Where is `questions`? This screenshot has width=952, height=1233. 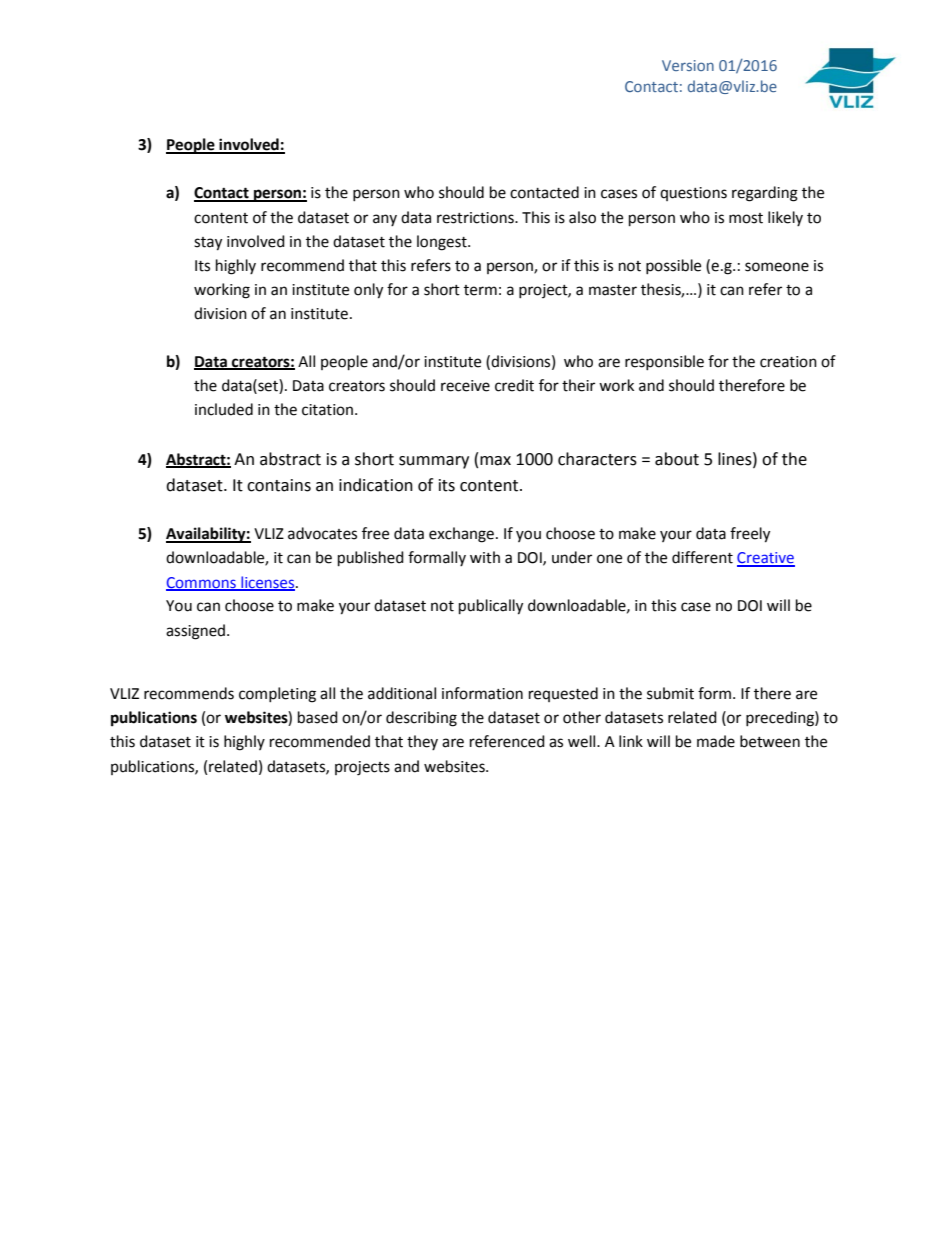
questions is located at coordinates (693, 194).
